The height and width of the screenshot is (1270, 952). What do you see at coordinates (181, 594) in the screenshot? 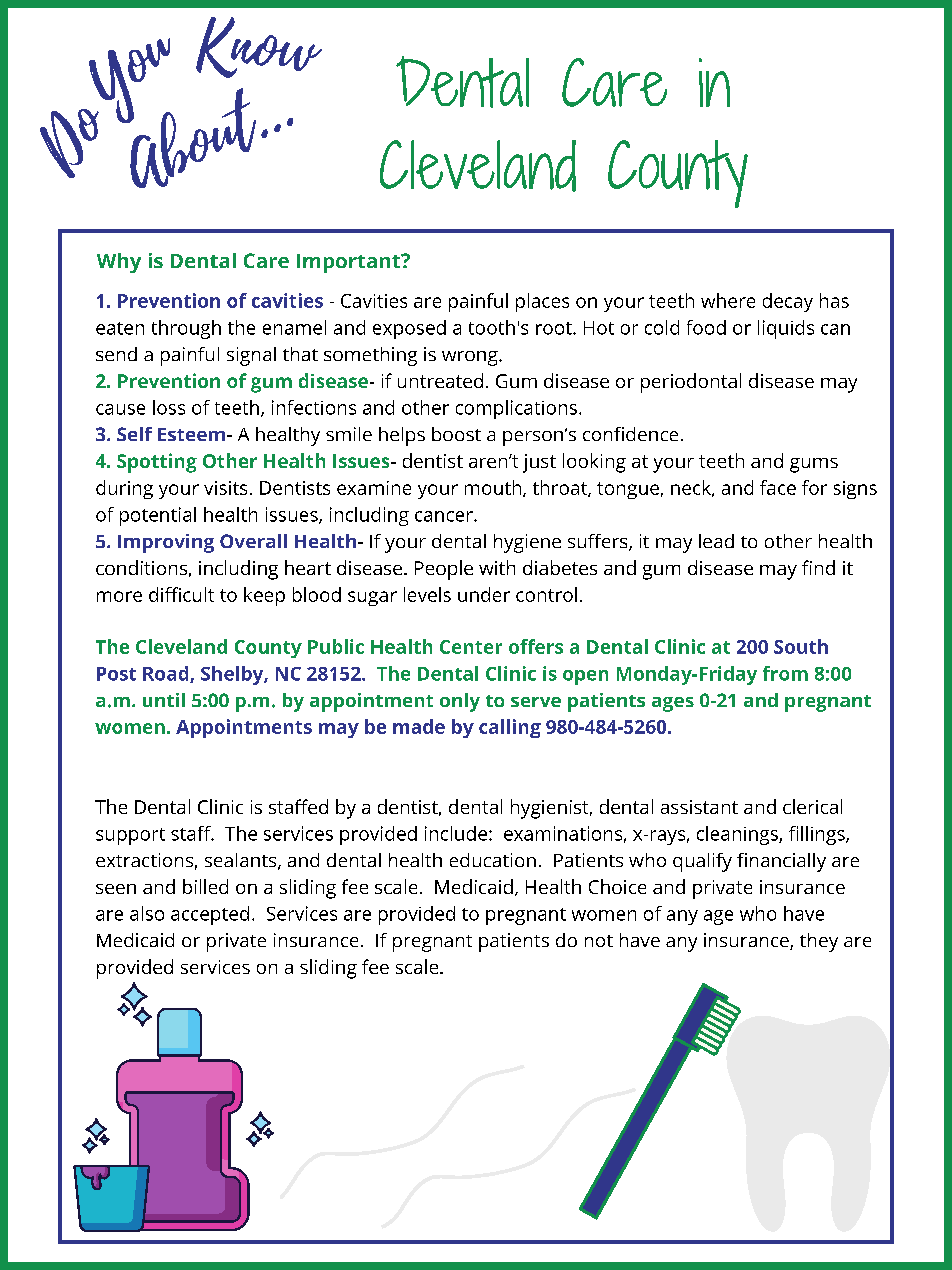
I see `difficult` at bounding box center [181, 594].
